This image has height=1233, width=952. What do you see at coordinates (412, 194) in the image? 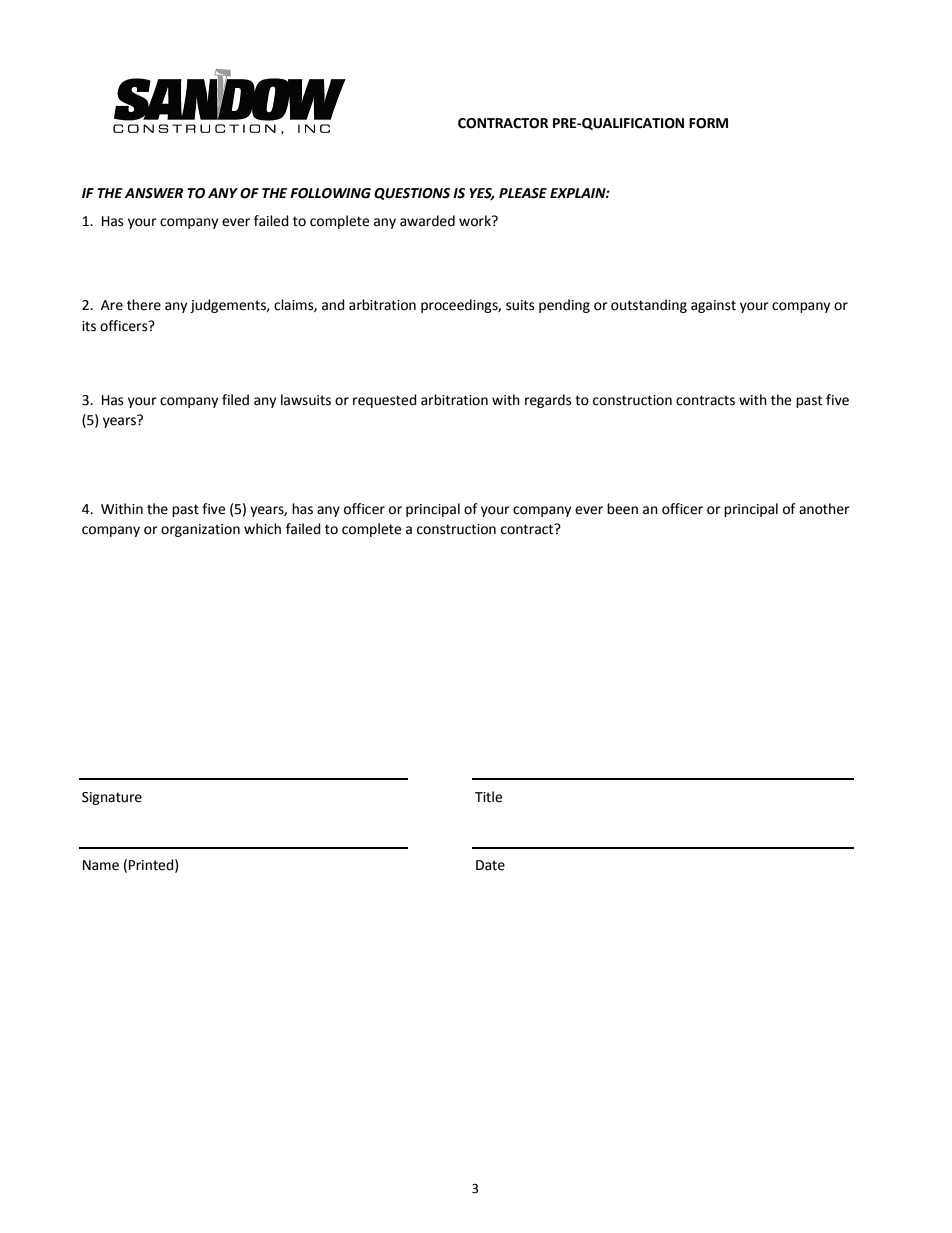
I see `QUESTIONS` at bounding box center [412, 194].
